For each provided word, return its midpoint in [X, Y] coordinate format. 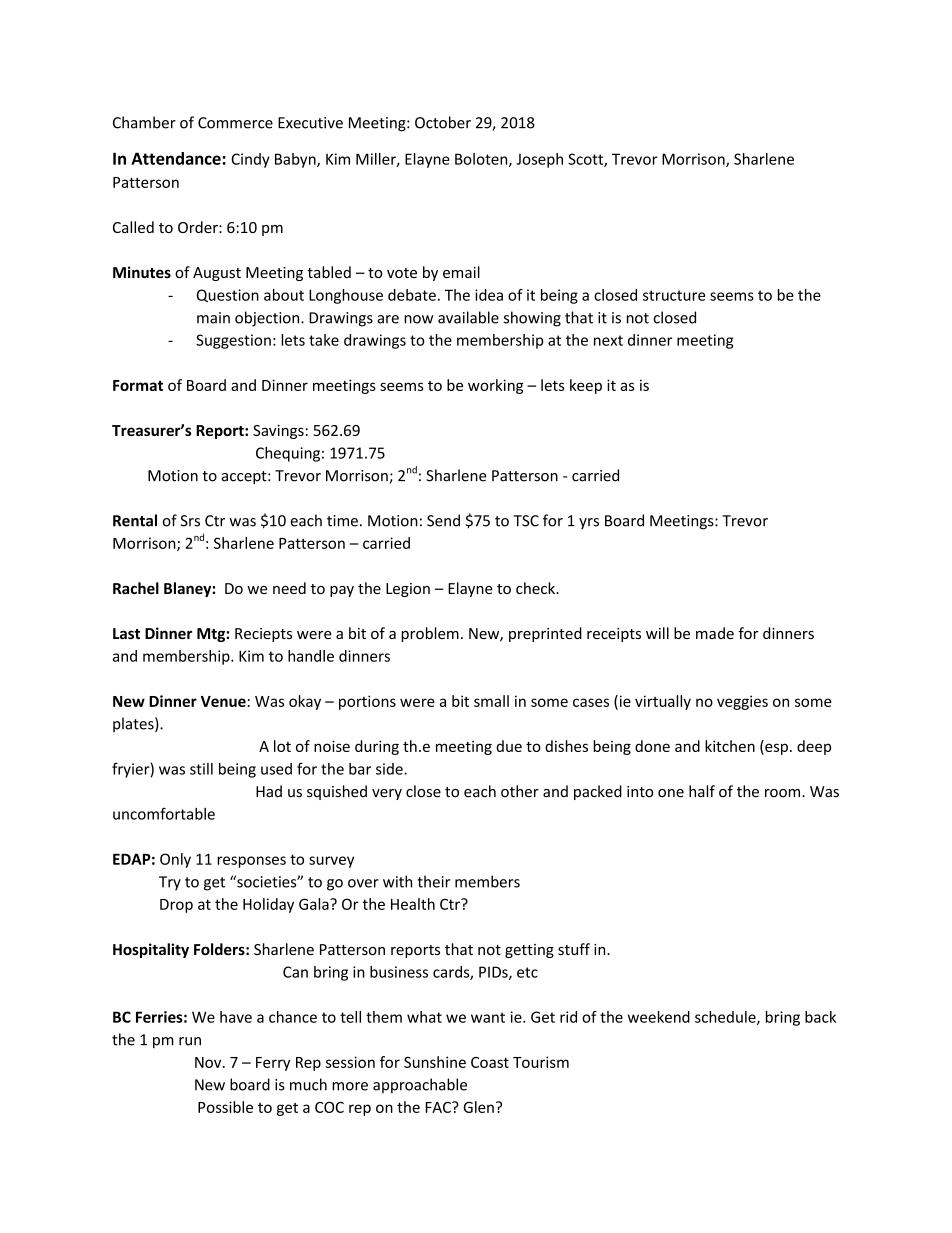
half [702, 791]
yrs [589, 523]
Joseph [539, 160]
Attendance [177, 158]
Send [443, 520]
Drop [176, 906]
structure [674, 295]
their [433, 881]
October [443, 122]
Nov [209, 1062]
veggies [742, 702]
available [468, 317]
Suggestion [233, 341]
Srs [190, 521]
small [491, 701]
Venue [223, 701]
